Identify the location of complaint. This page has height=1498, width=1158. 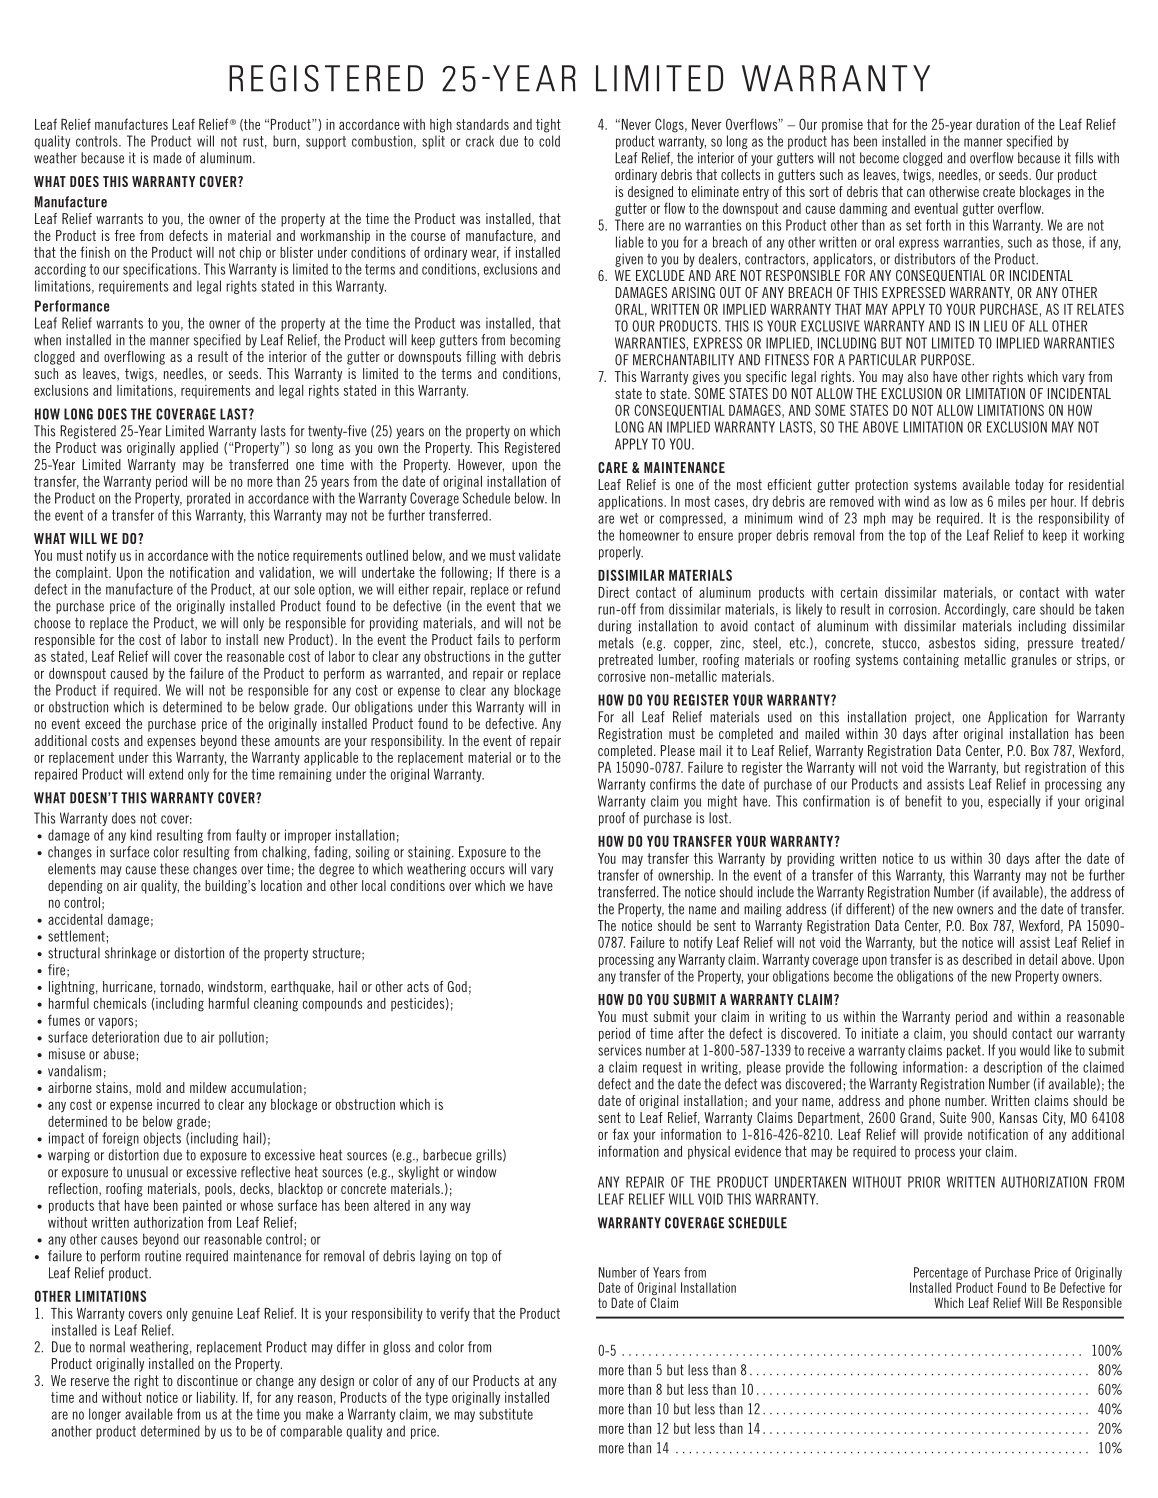
(83, 573).
